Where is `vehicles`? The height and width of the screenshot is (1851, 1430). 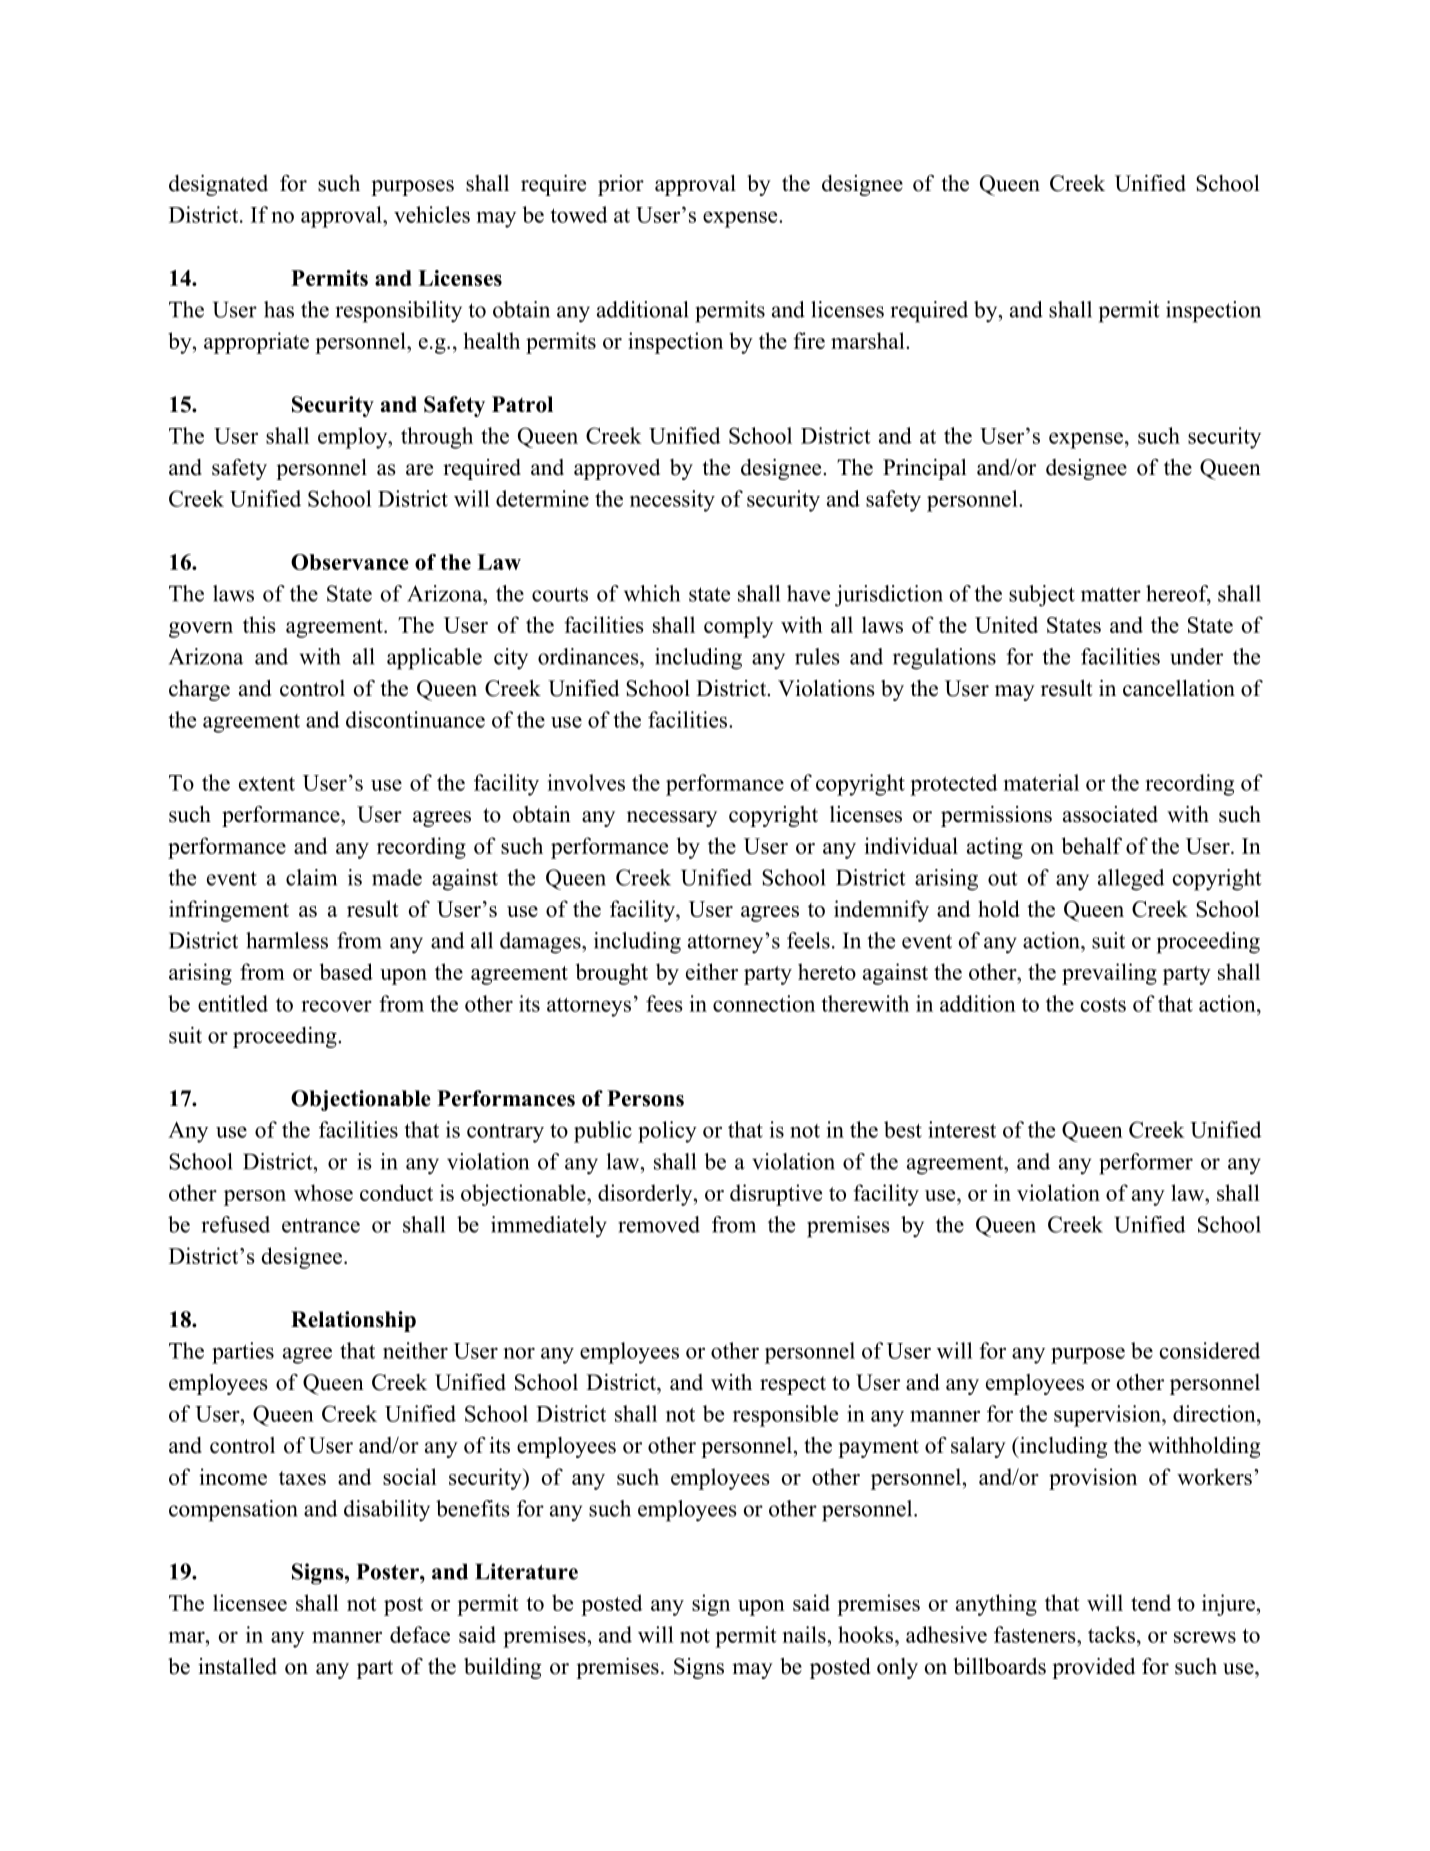
vehicles is located at coordinates (432, 214).
